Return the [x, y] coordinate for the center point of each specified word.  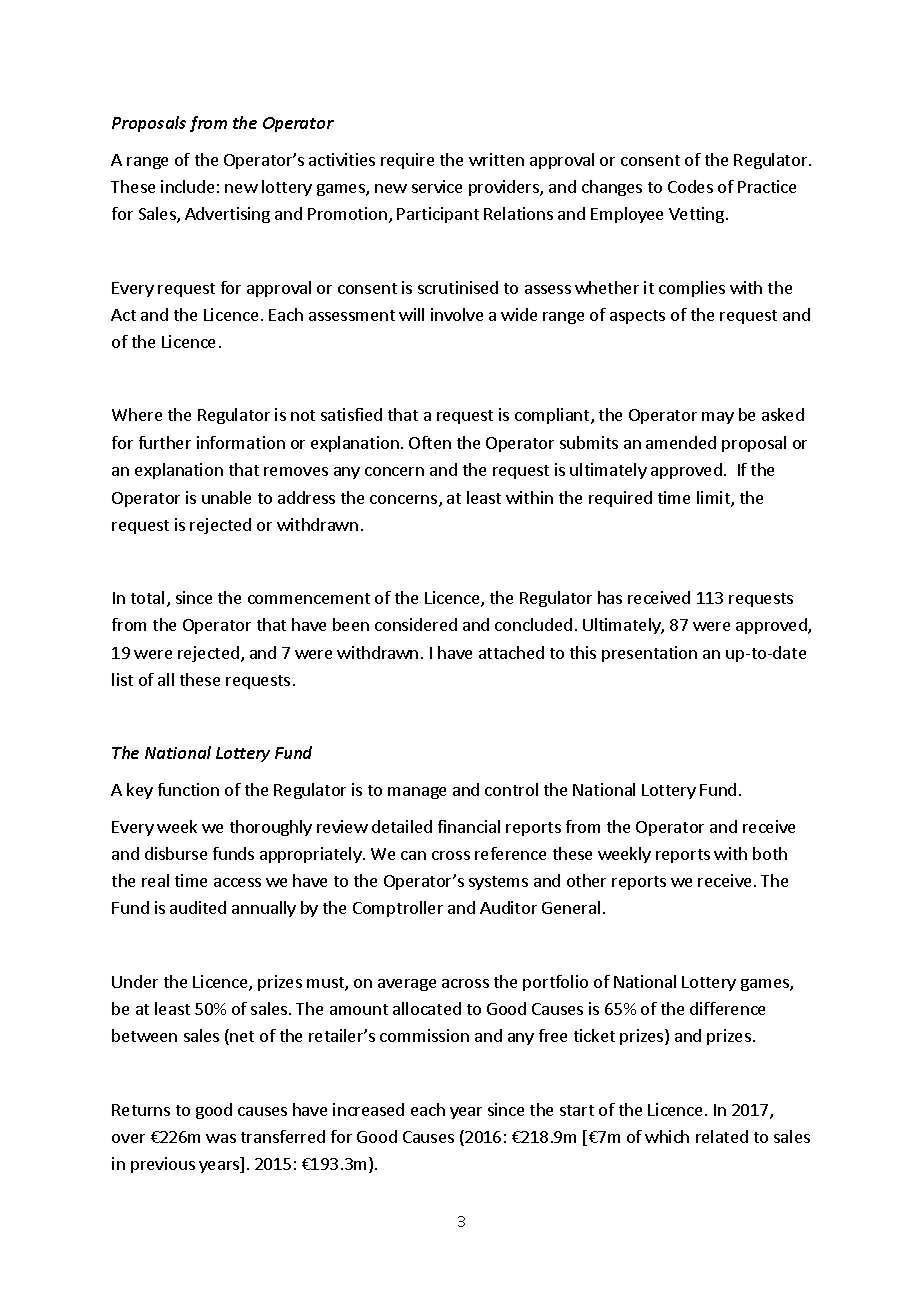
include [187, 186]
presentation [649, 654]
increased [368, 1109]
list [122, 679]
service [437, 186]
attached [511, 652]
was [221, 1138]
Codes [690, 186]
